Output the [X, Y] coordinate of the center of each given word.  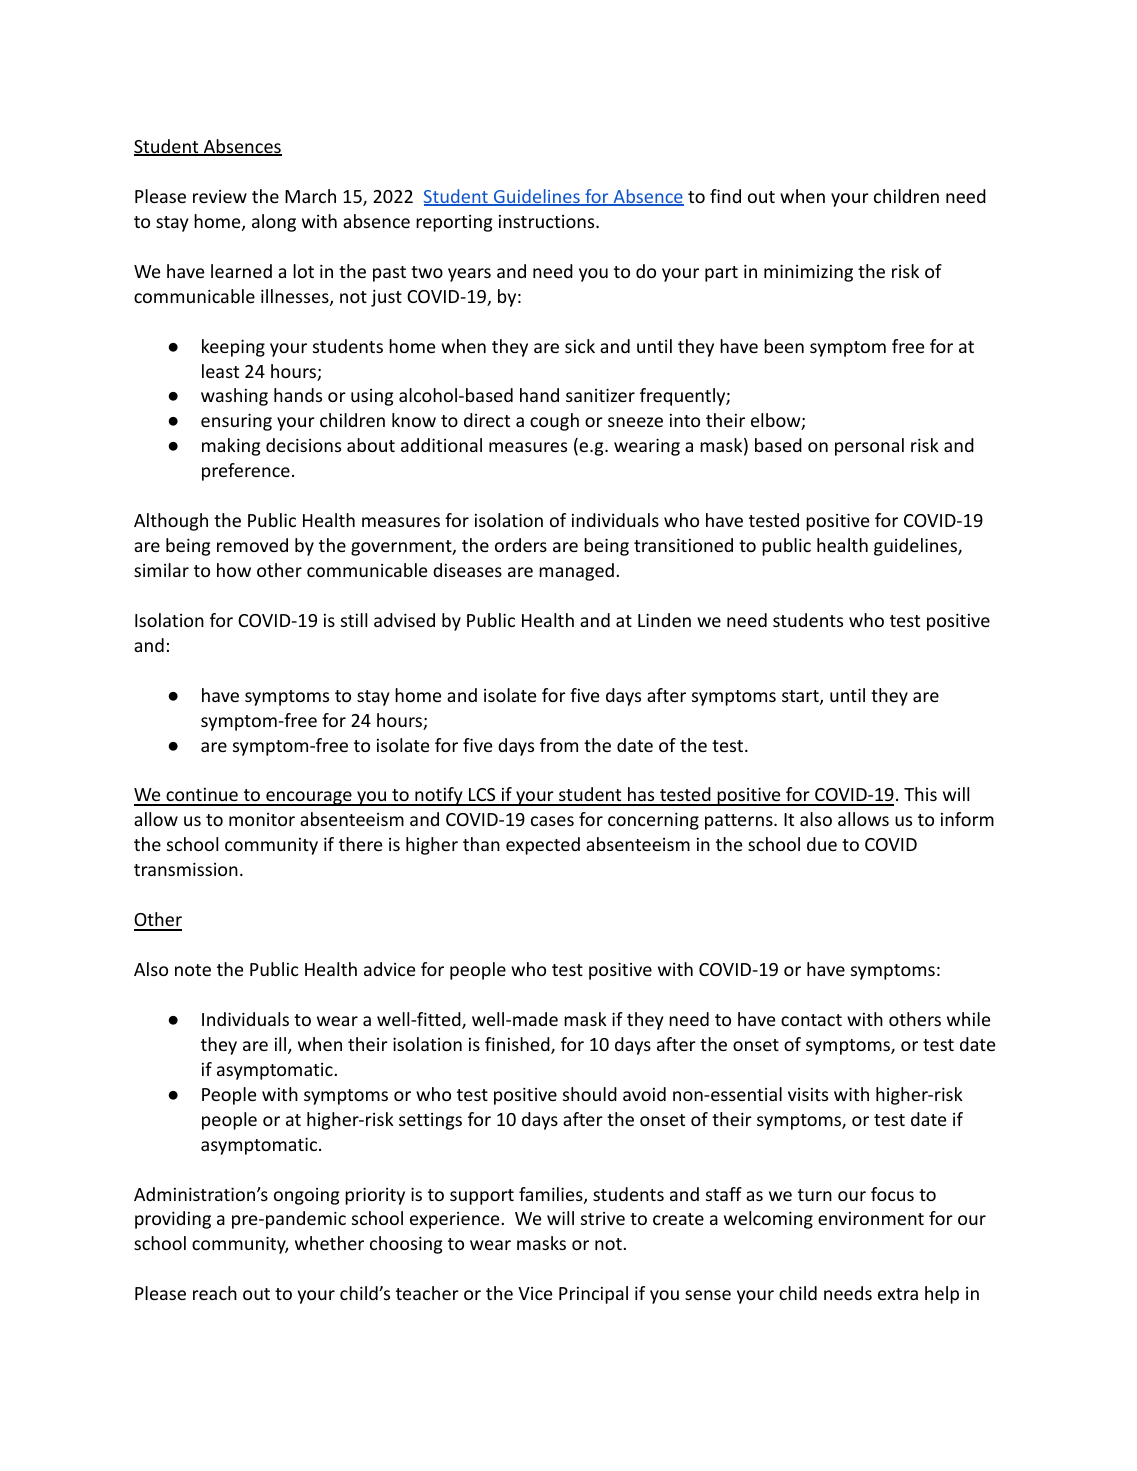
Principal [593, 1295]
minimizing [808, 273]
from [559, 745]
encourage [309, 798]
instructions [548, 221]
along [274, 223]
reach [215, 1293]
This [920, 794]
